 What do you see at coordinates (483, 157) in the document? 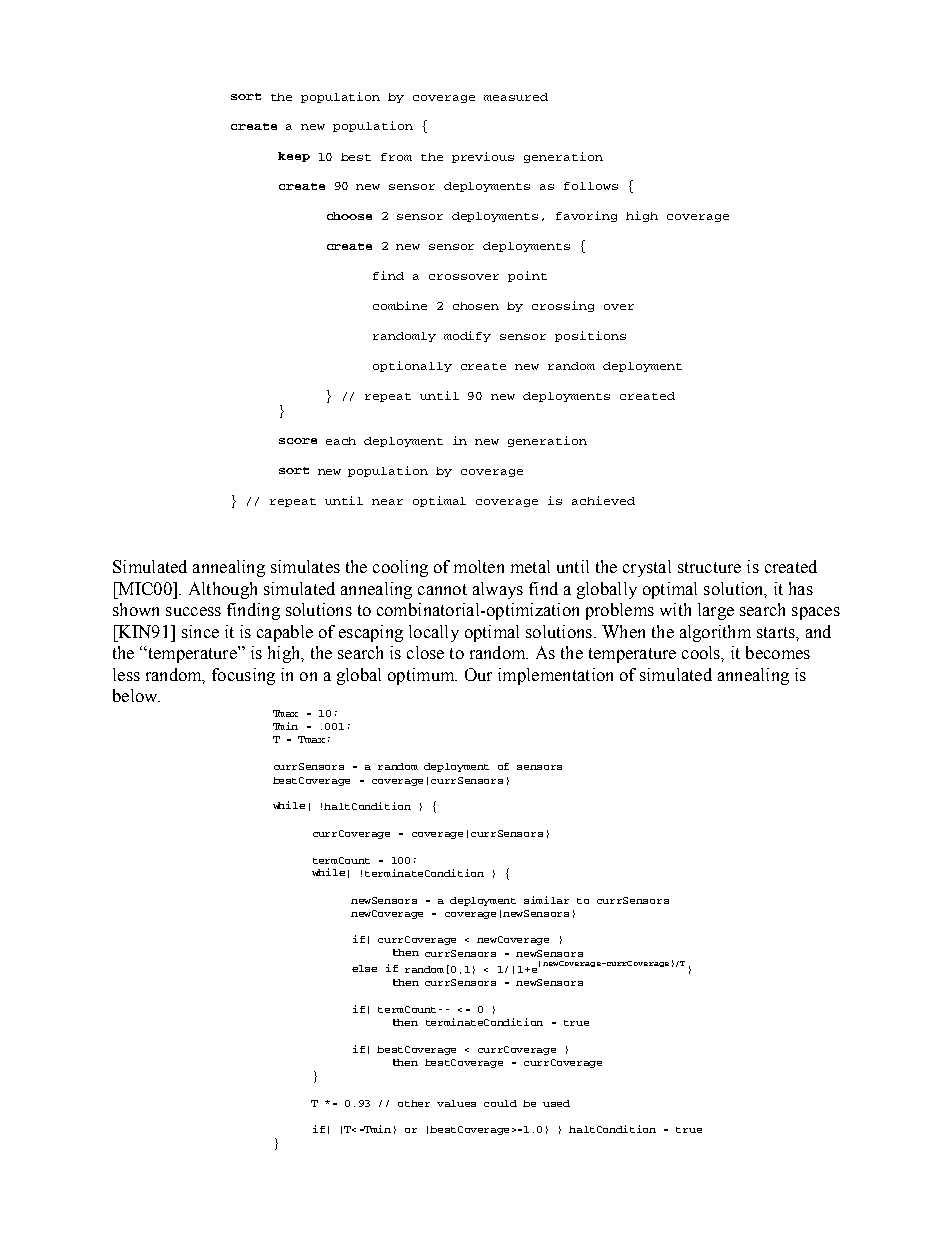
I see `previous` at bounding box center [483, 157].
